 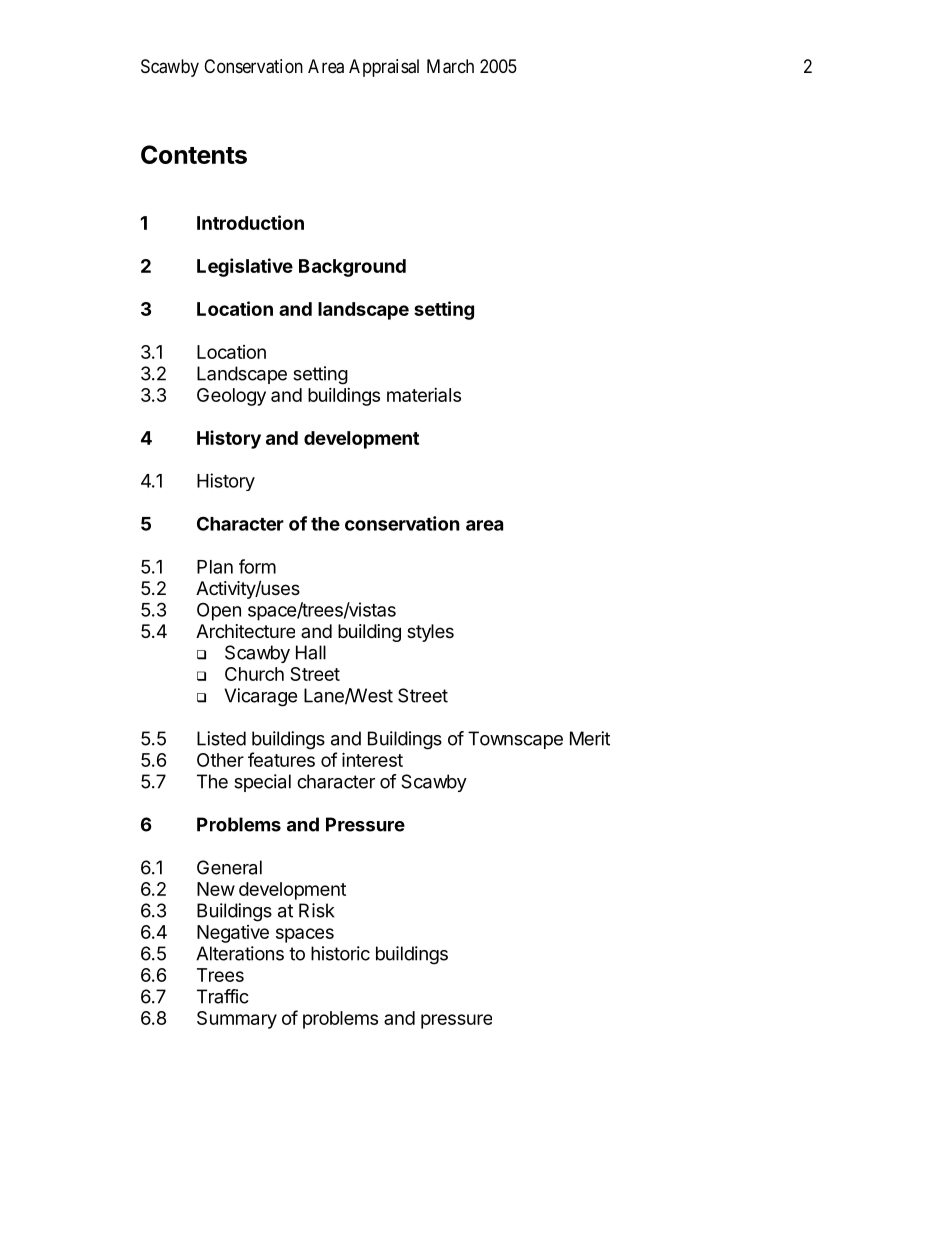 I want to click on Contents, so click(x=194, y=154).
